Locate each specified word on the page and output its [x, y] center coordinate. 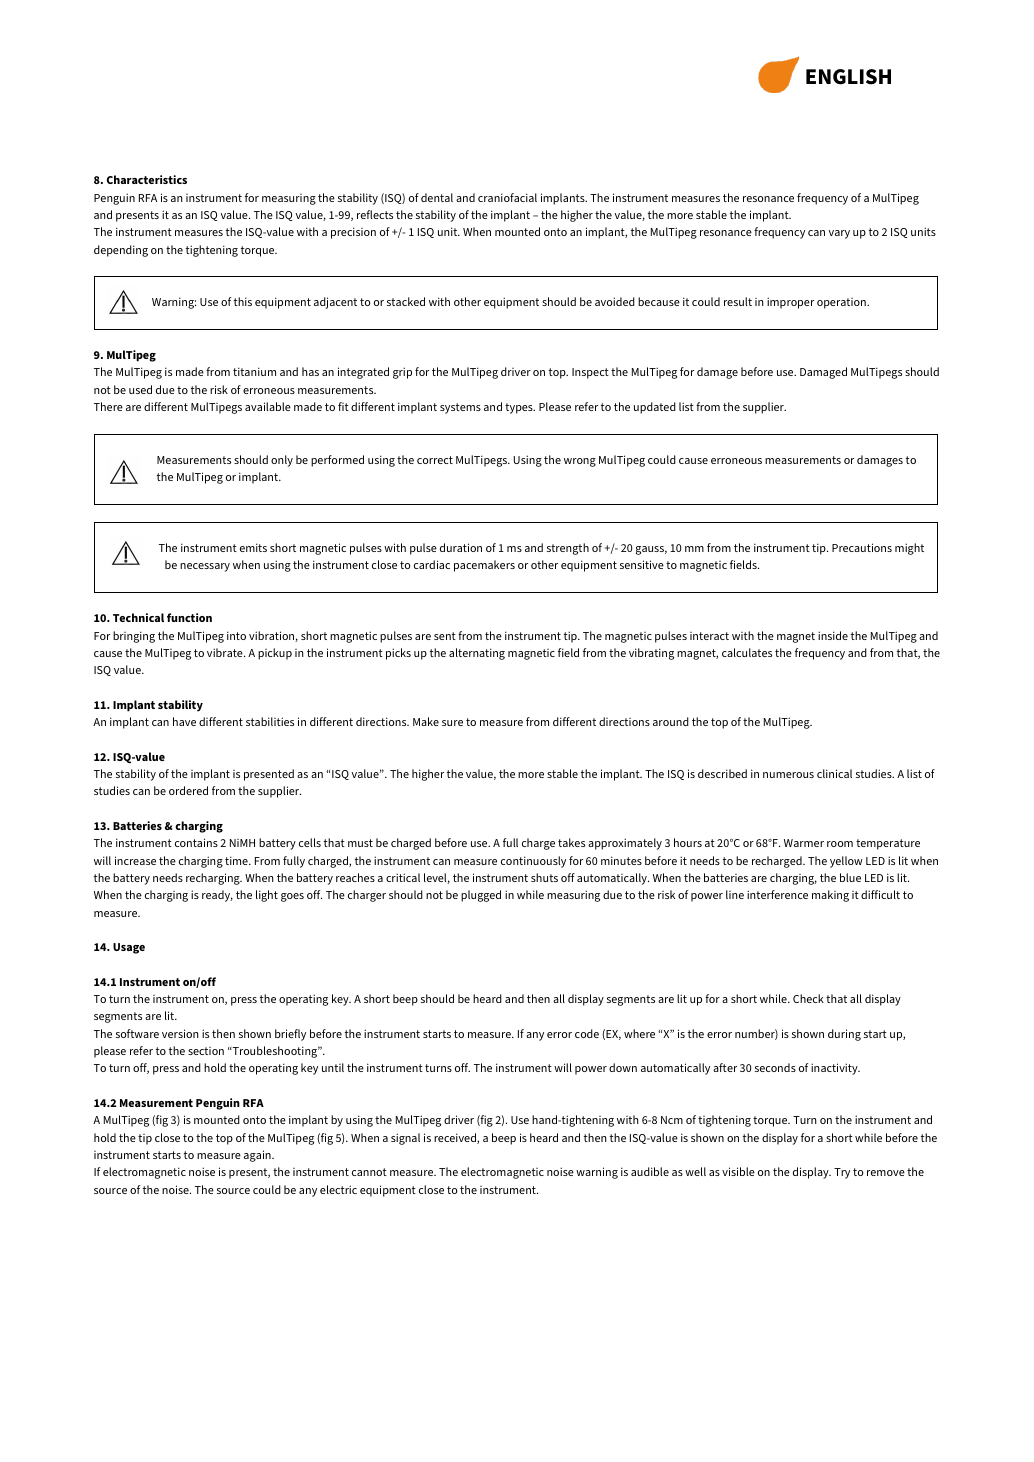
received [456, 1138]
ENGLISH [848, 77]
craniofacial [507, 197]
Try [842, 1173]
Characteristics [147, 179]
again [258, 1156]
